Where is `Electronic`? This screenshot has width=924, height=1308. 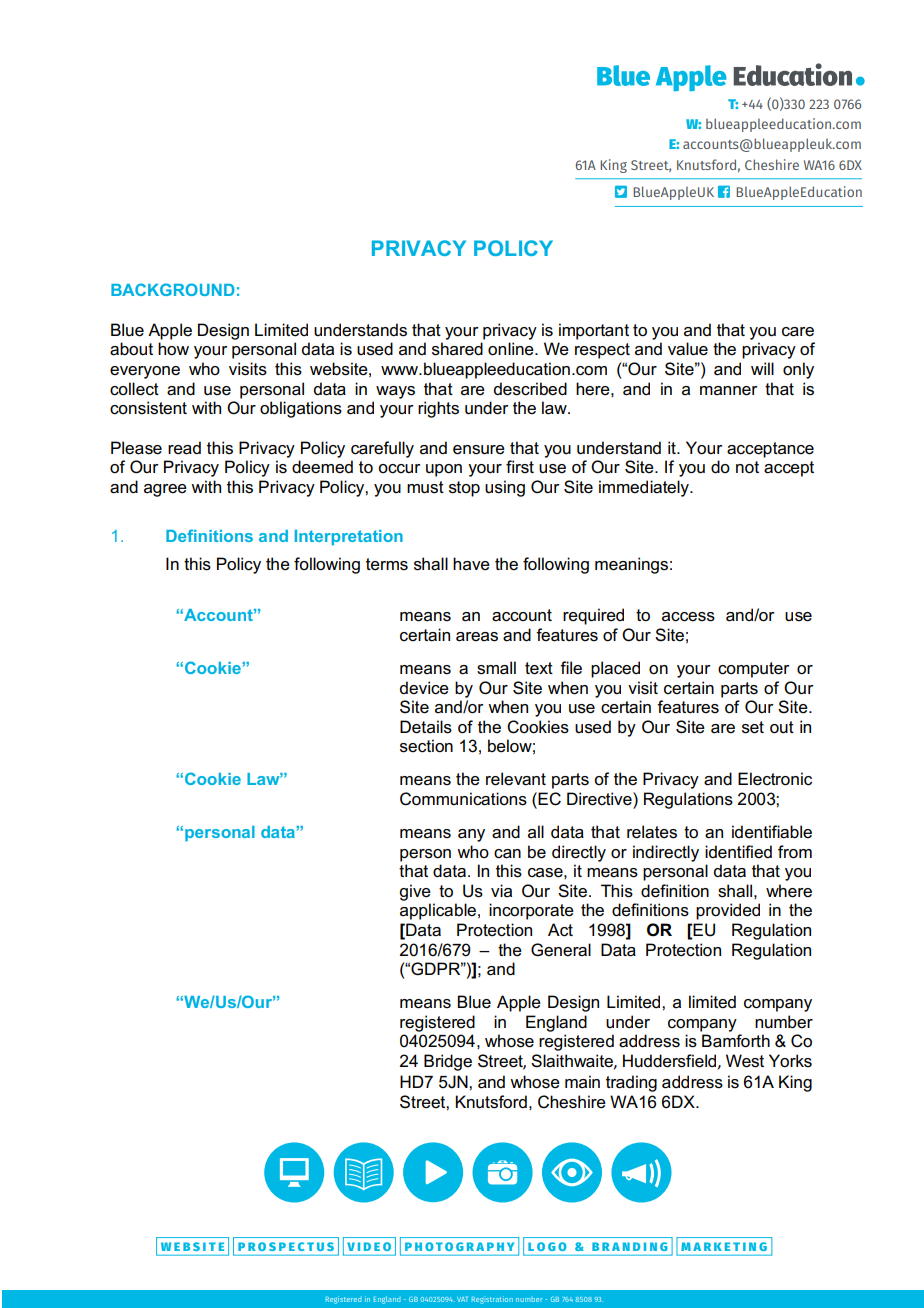 Electronic is located at coordinates (775, 779).
